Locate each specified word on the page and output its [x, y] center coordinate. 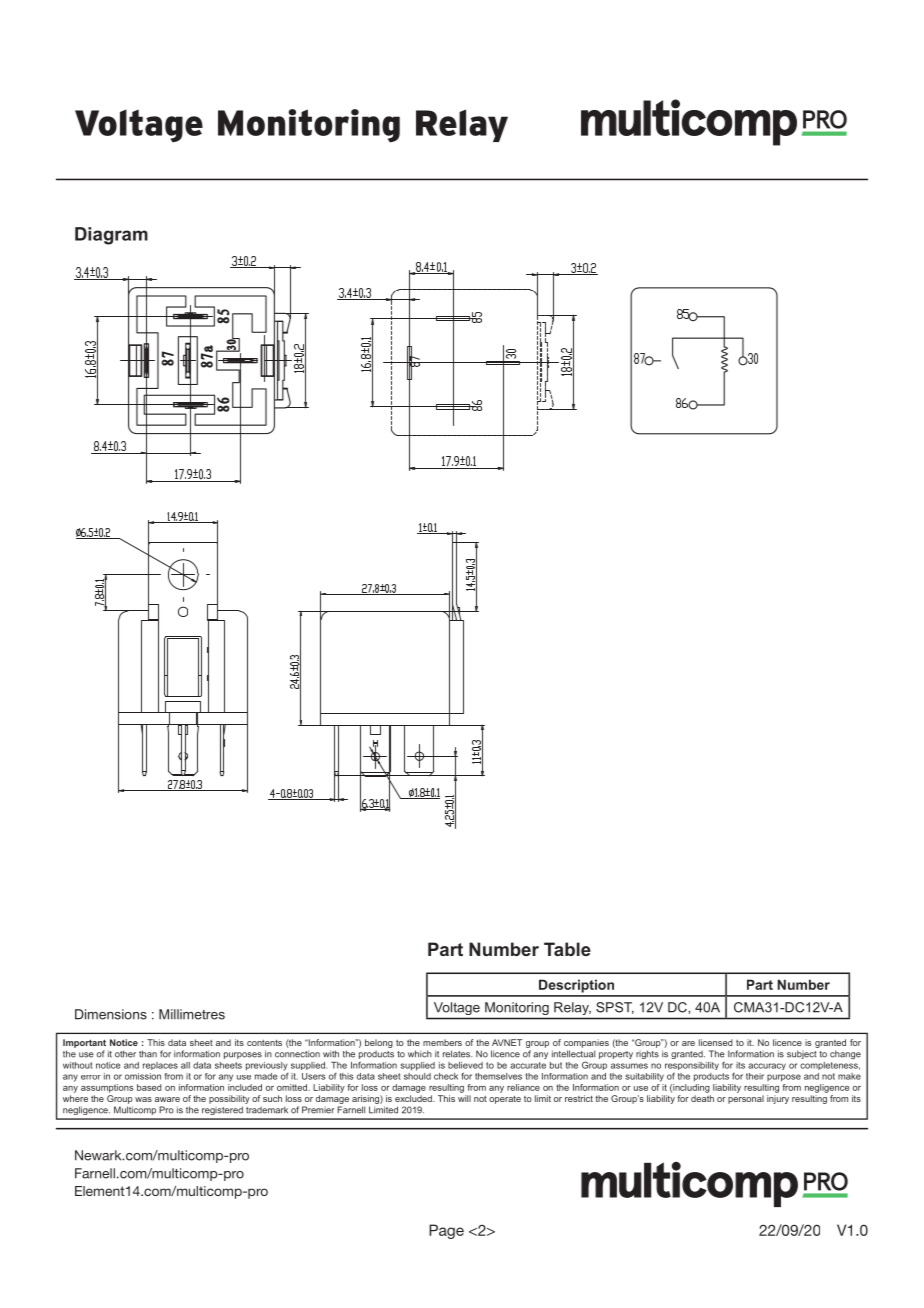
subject [802, 1054]
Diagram [111, 236]
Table [567, 949]
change [845, 1054]
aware [167, 1099]
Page [446, 1231]
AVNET [507, 1042]
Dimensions [111, 1014]
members [442, 1042]
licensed [716, 1042]
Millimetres [192, 1014]
